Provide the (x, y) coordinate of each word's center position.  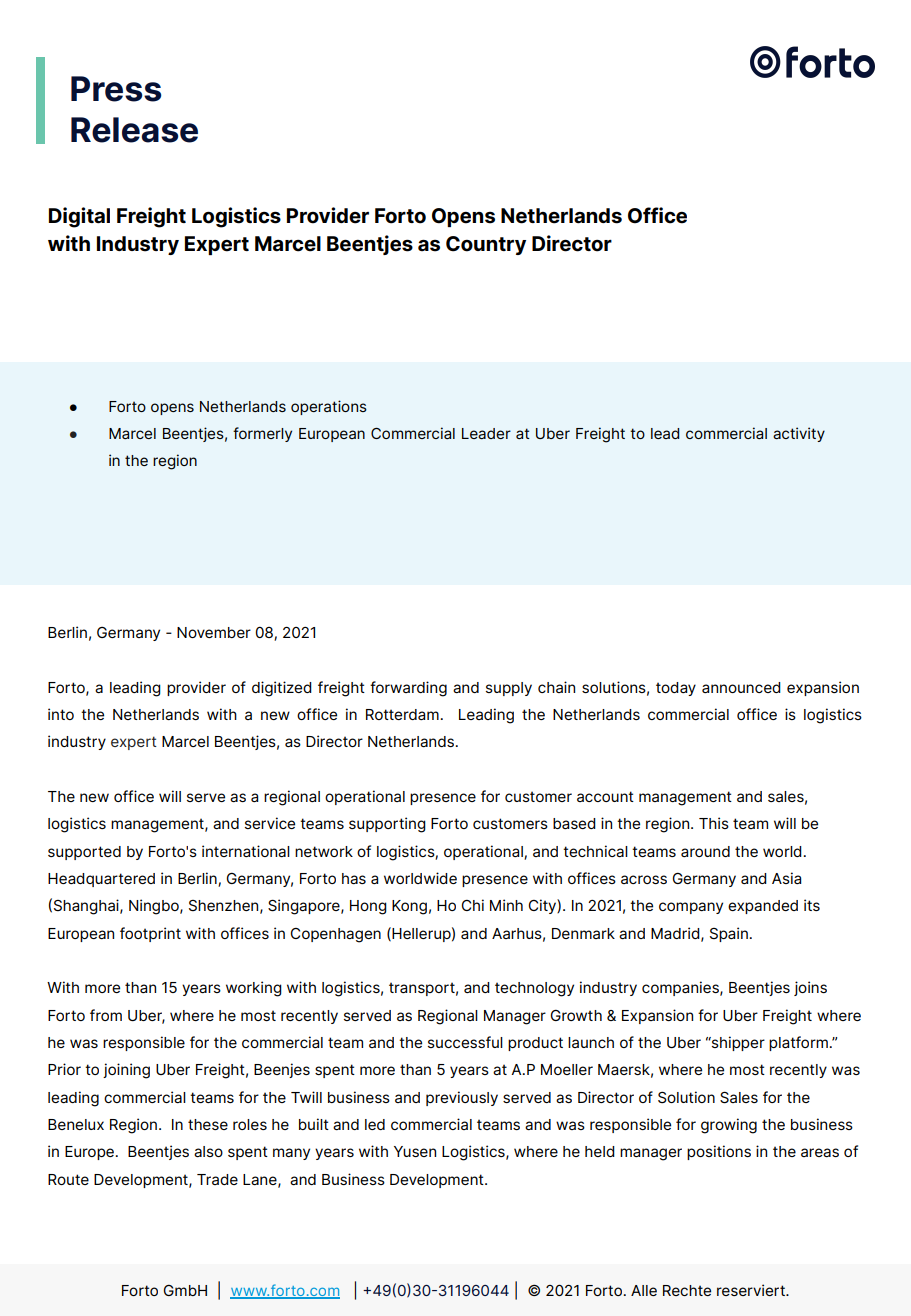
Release (134, 130)
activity (799, 434)
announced (741, 687)
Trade (217, 1179)
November (214, 632)
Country (486, 245)
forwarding (408, 689)
